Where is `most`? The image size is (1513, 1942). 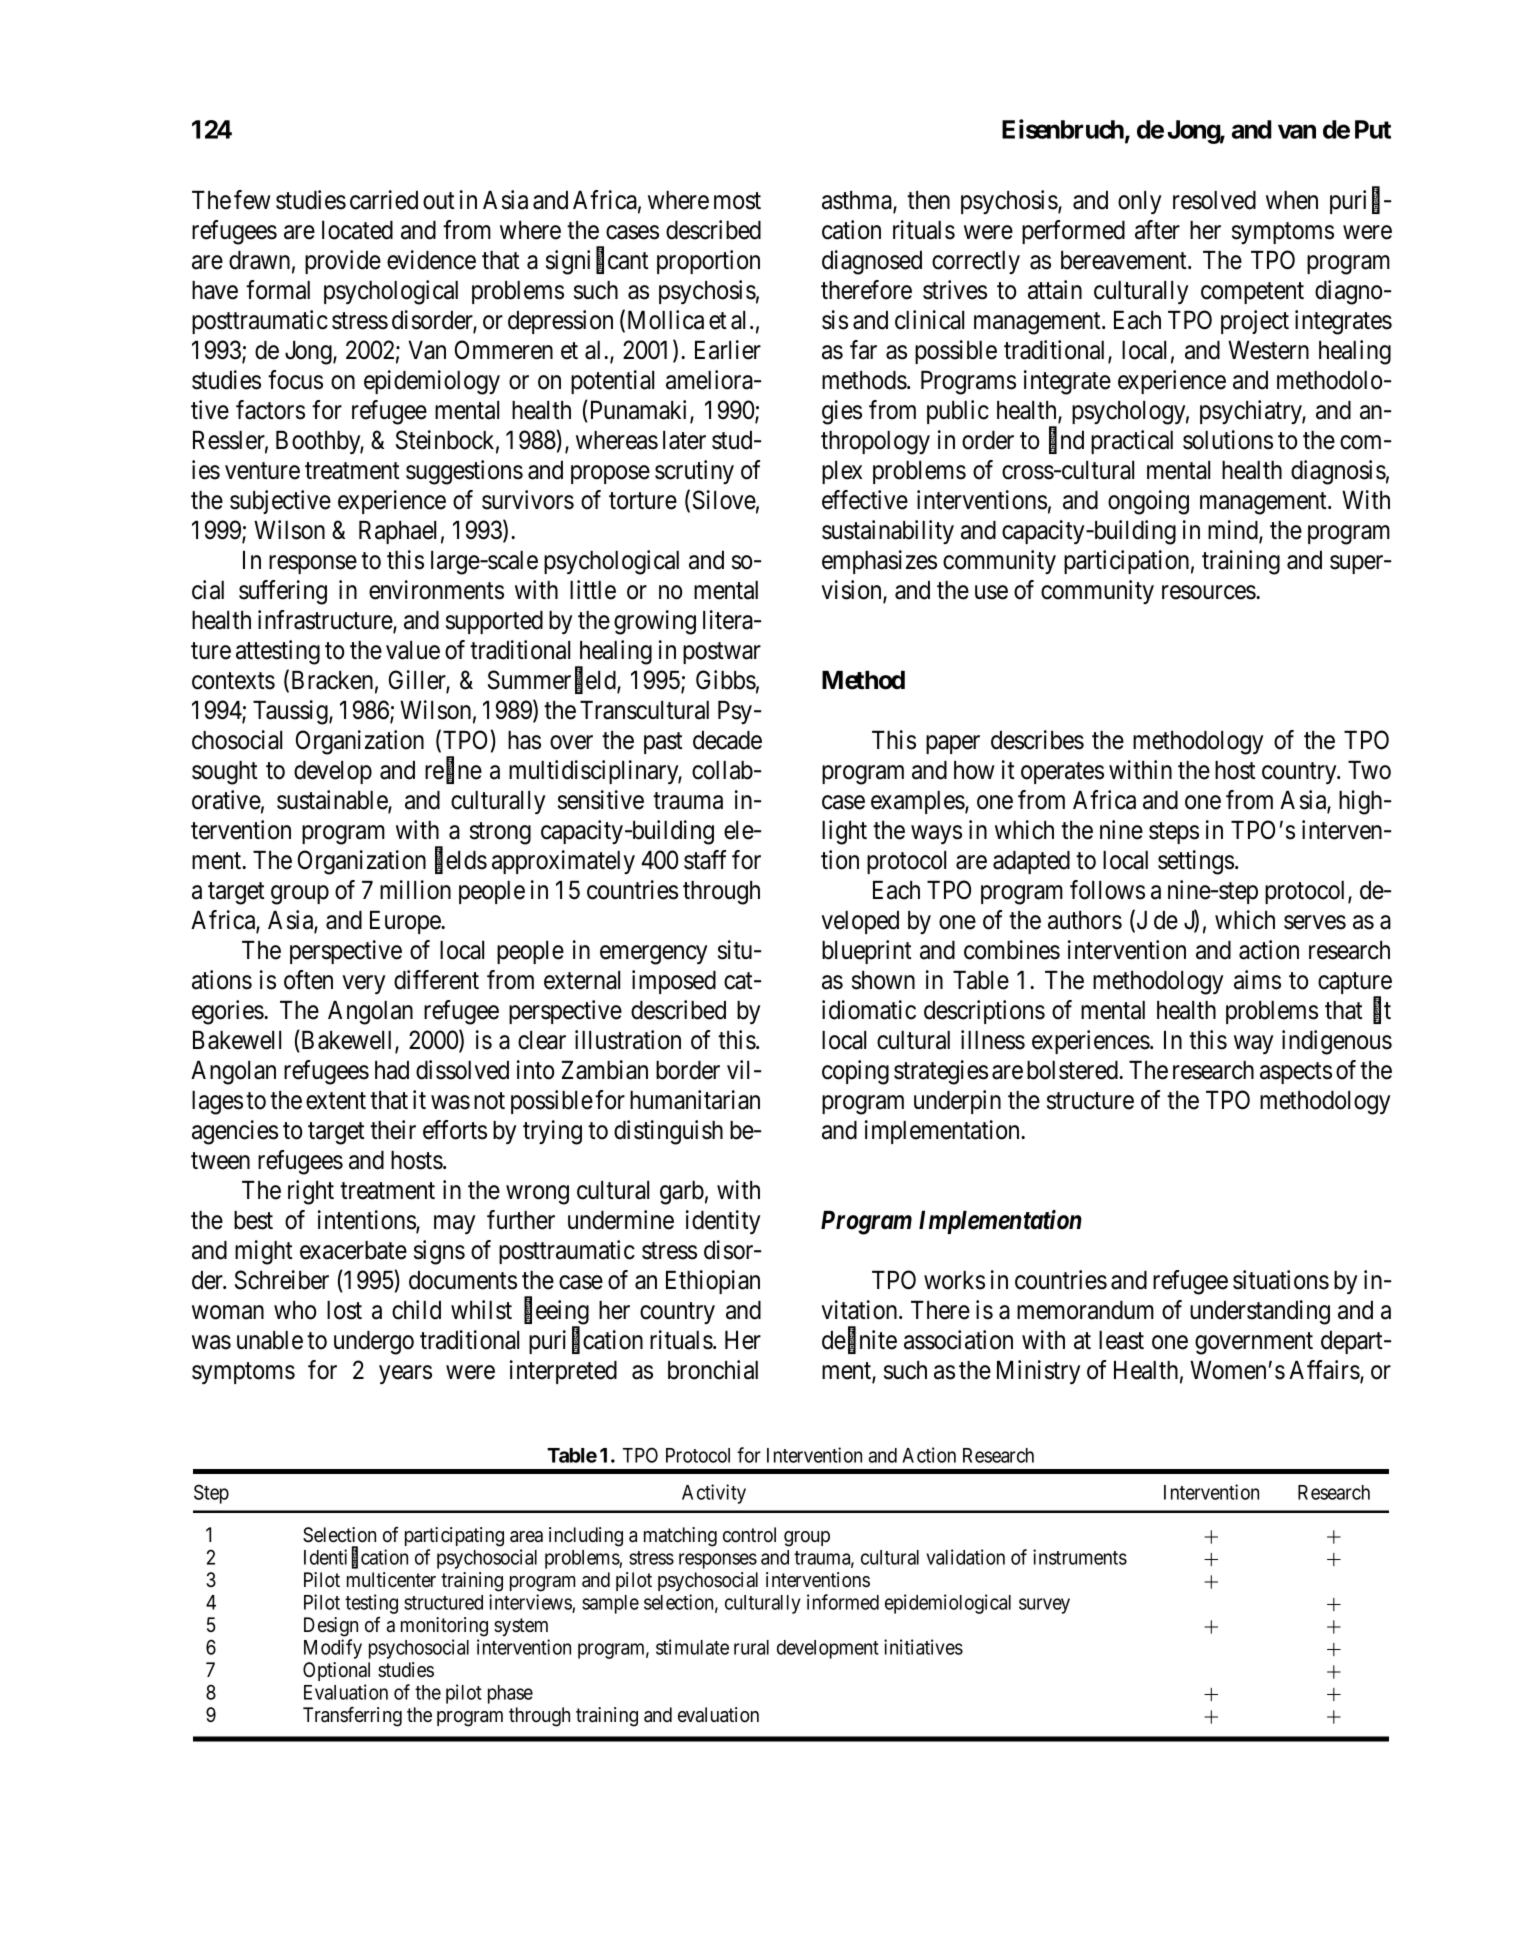 most is located at coordinates (737, 201).
